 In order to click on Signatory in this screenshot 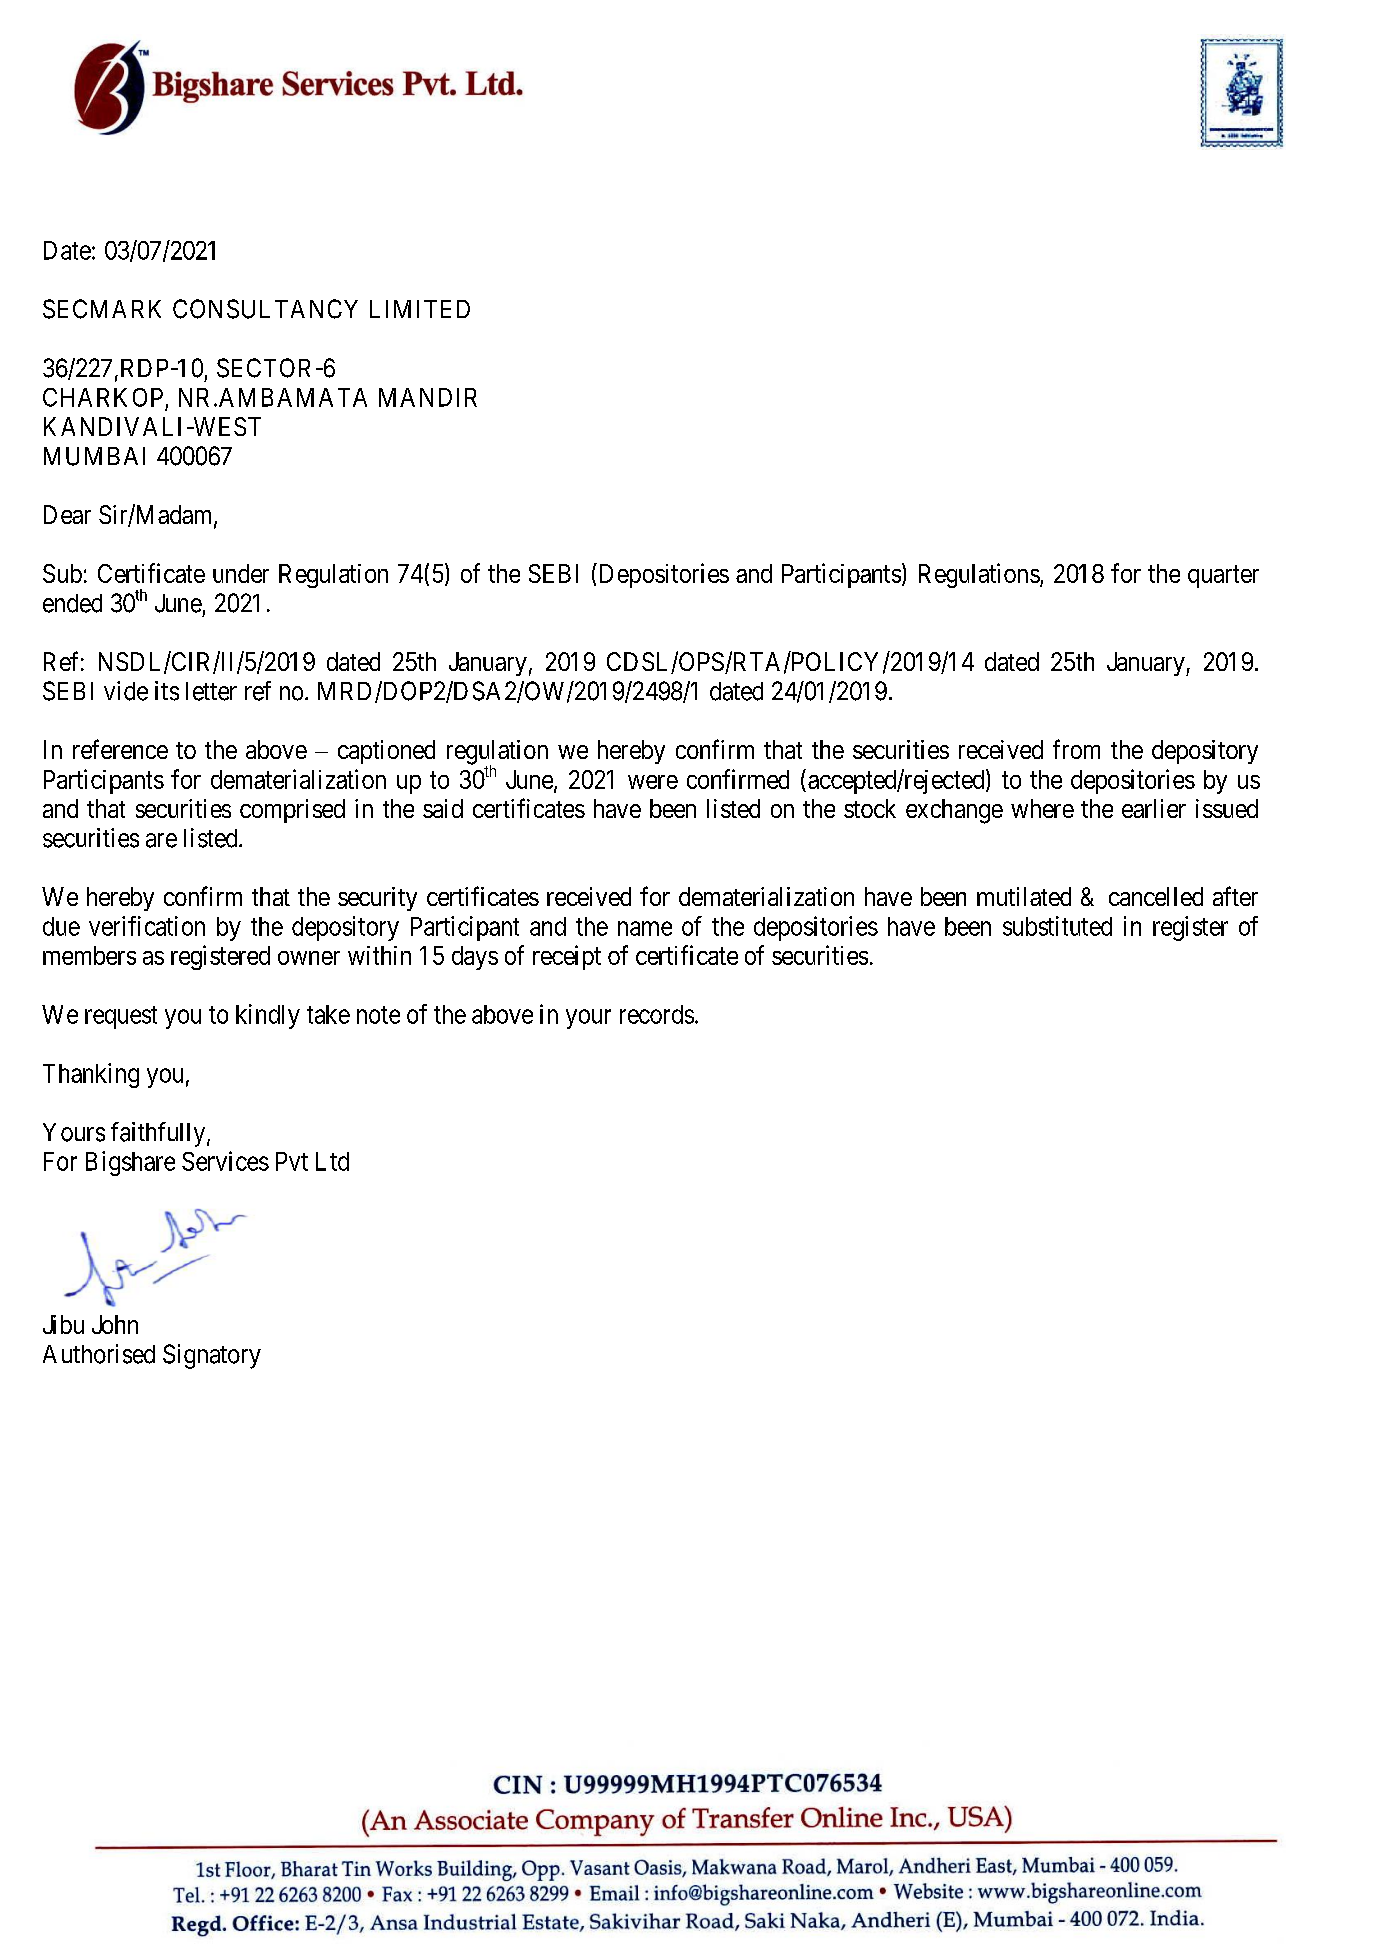, I will do `click(212, 1356)`.
